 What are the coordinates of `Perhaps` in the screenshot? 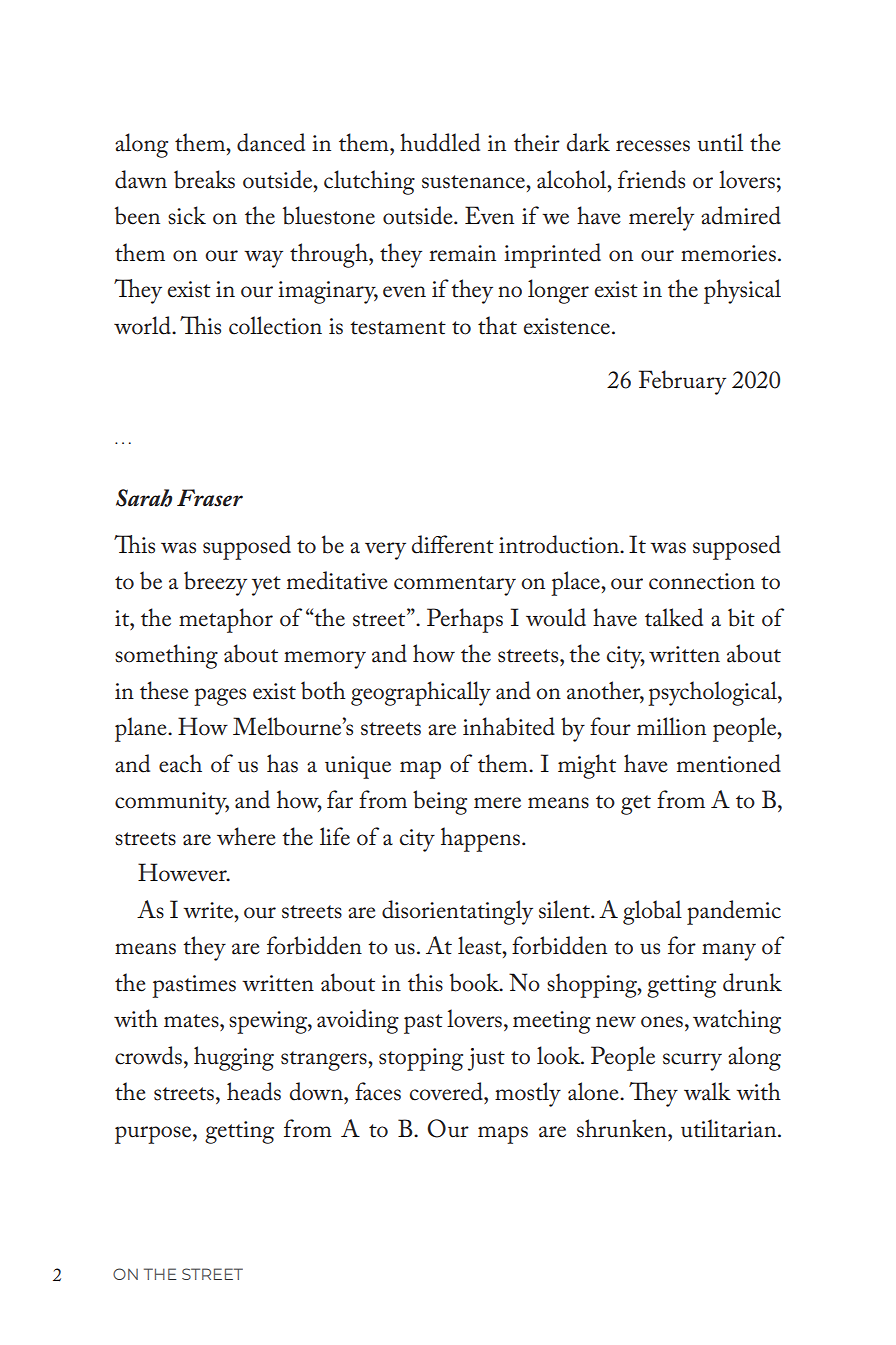 It's located at (465, 620).
